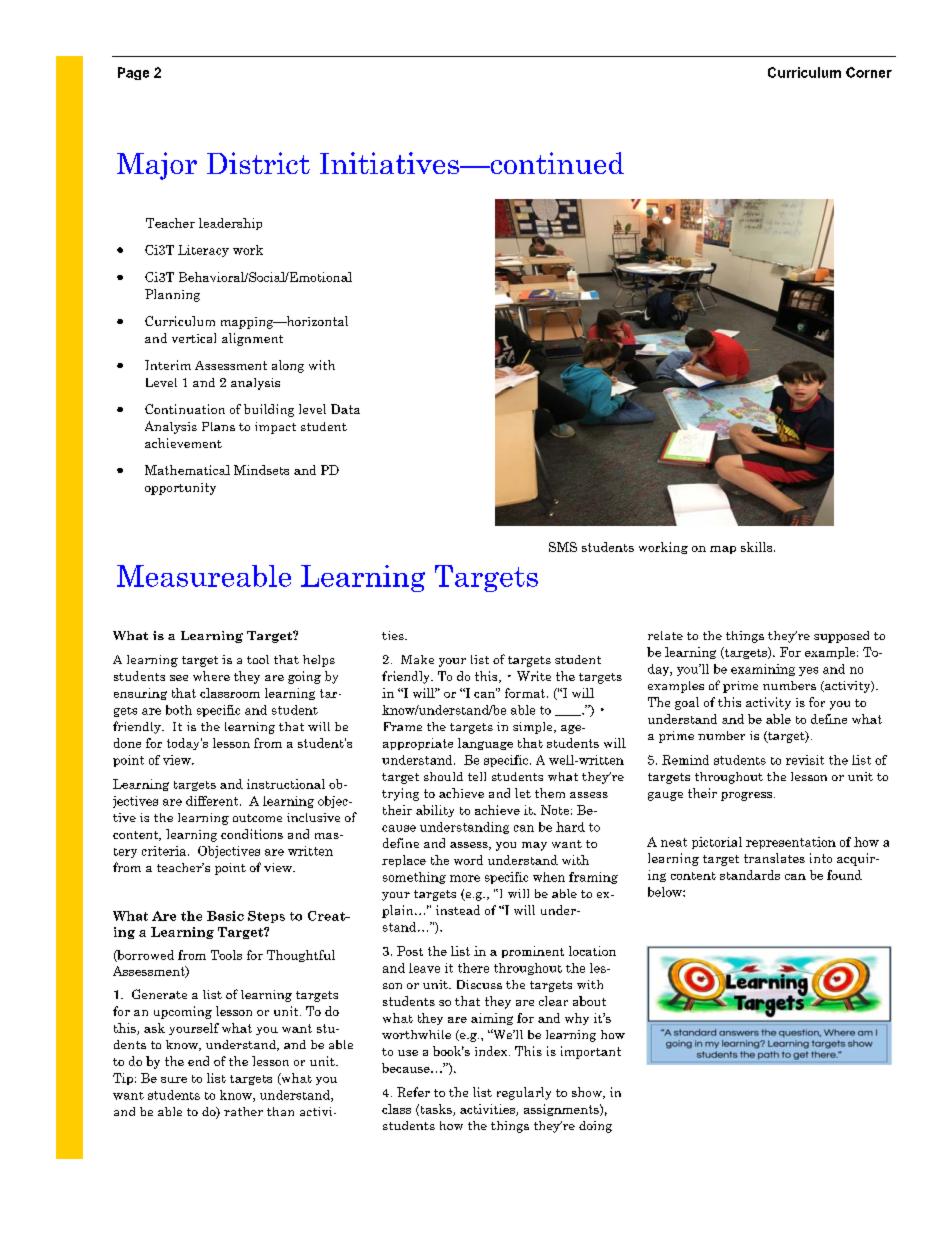  I want to click on Page, so click(133, 73).
